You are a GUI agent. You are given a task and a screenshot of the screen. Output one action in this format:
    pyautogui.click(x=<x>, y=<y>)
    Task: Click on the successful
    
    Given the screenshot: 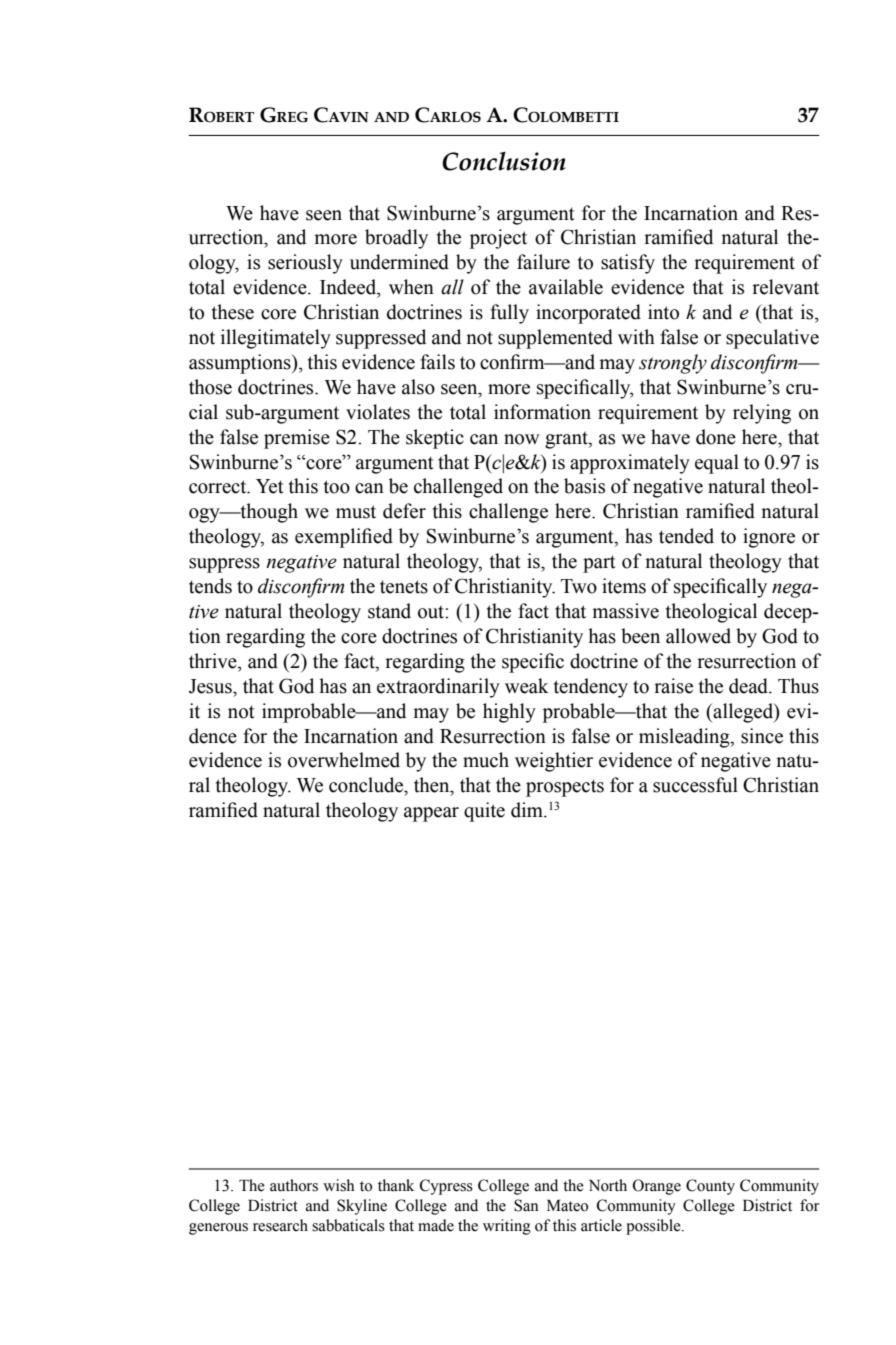 What is the action you would take?
    pyautogui.click(x=695, y=785)
